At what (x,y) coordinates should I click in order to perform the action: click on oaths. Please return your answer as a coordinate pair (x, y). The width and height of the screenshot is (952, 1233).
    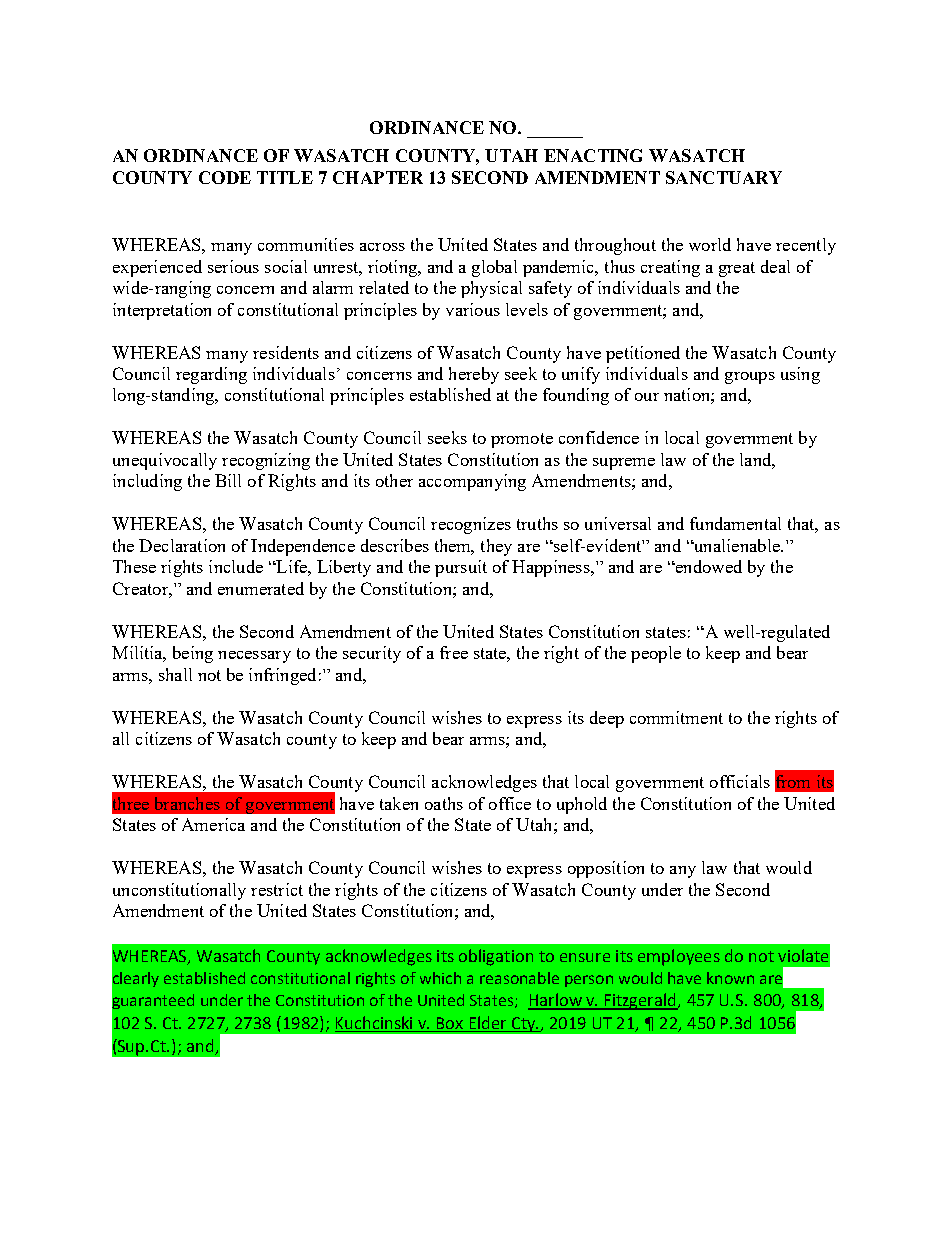
    Looking at the image, I should click on (444, 803).
